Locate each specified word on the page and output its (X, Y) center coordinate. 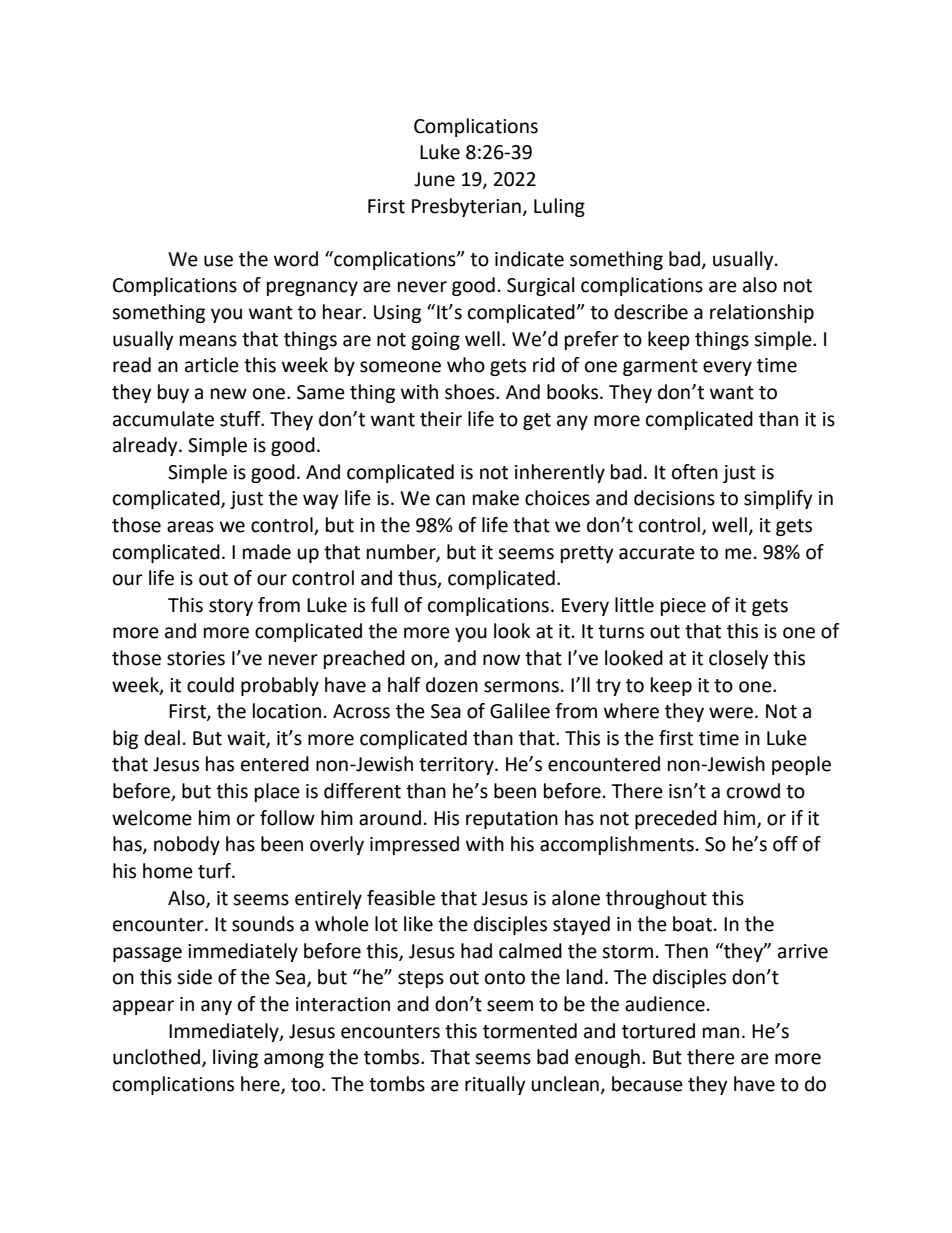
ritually (495, 1085)
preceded (676, 819)
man (721, 1033)
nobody (187, 845)
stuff (241, 419)
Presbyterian (466, 207)
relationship (762, 313)
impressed (414, 845)
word (296, 259)
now (501, 660)
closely (739, 659)
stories (196, 658)
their (441, 419)
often (695, 472)
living (235, 1058)
